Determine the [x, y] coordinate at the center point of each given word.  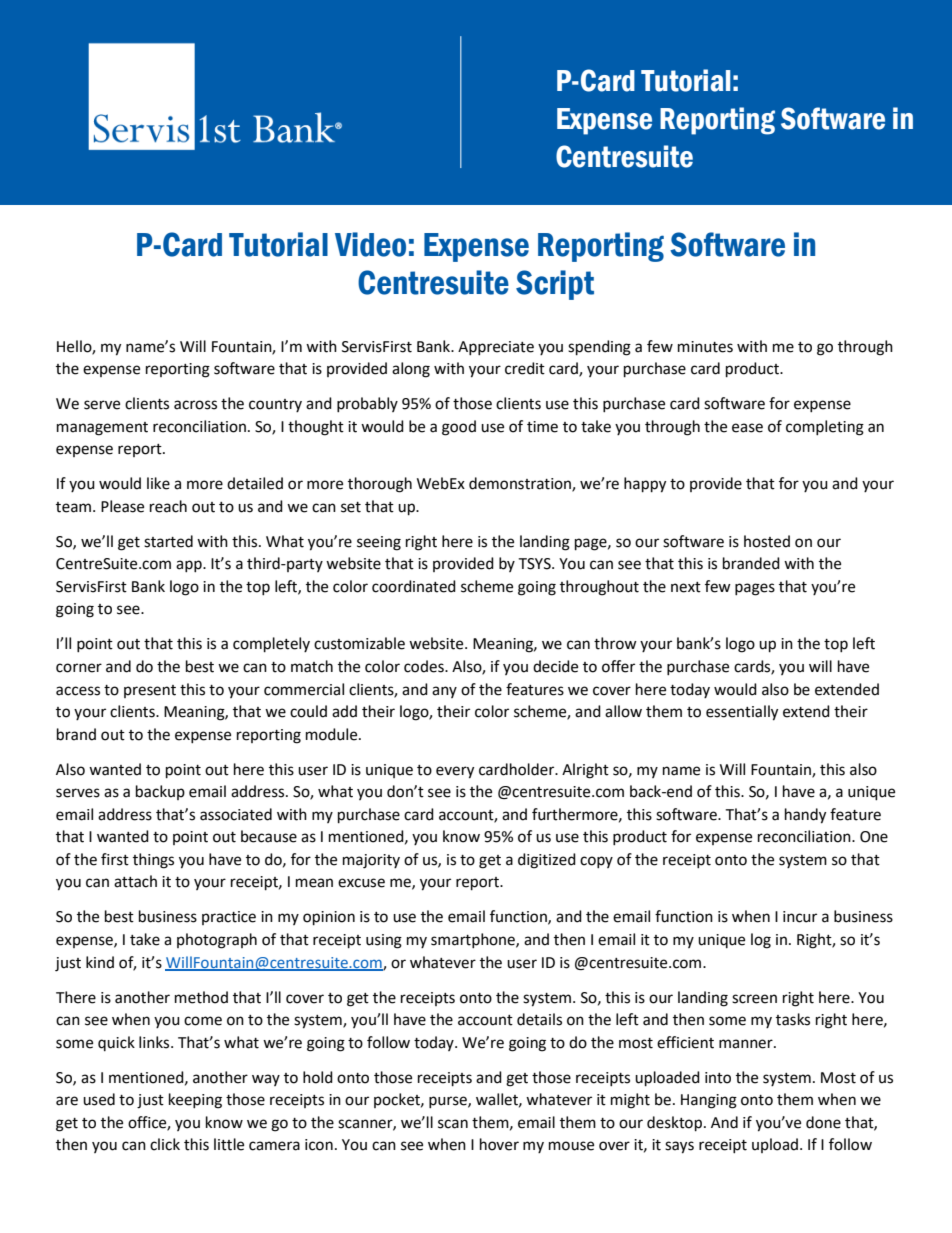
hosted [767, 541]
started [168, 541]
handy [805, 816]
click [165, 1144]
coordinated [414, 586]
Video [370, 244]
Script [555, 285]
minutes [705, 347]
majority [371, 861]
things [153, 861]
